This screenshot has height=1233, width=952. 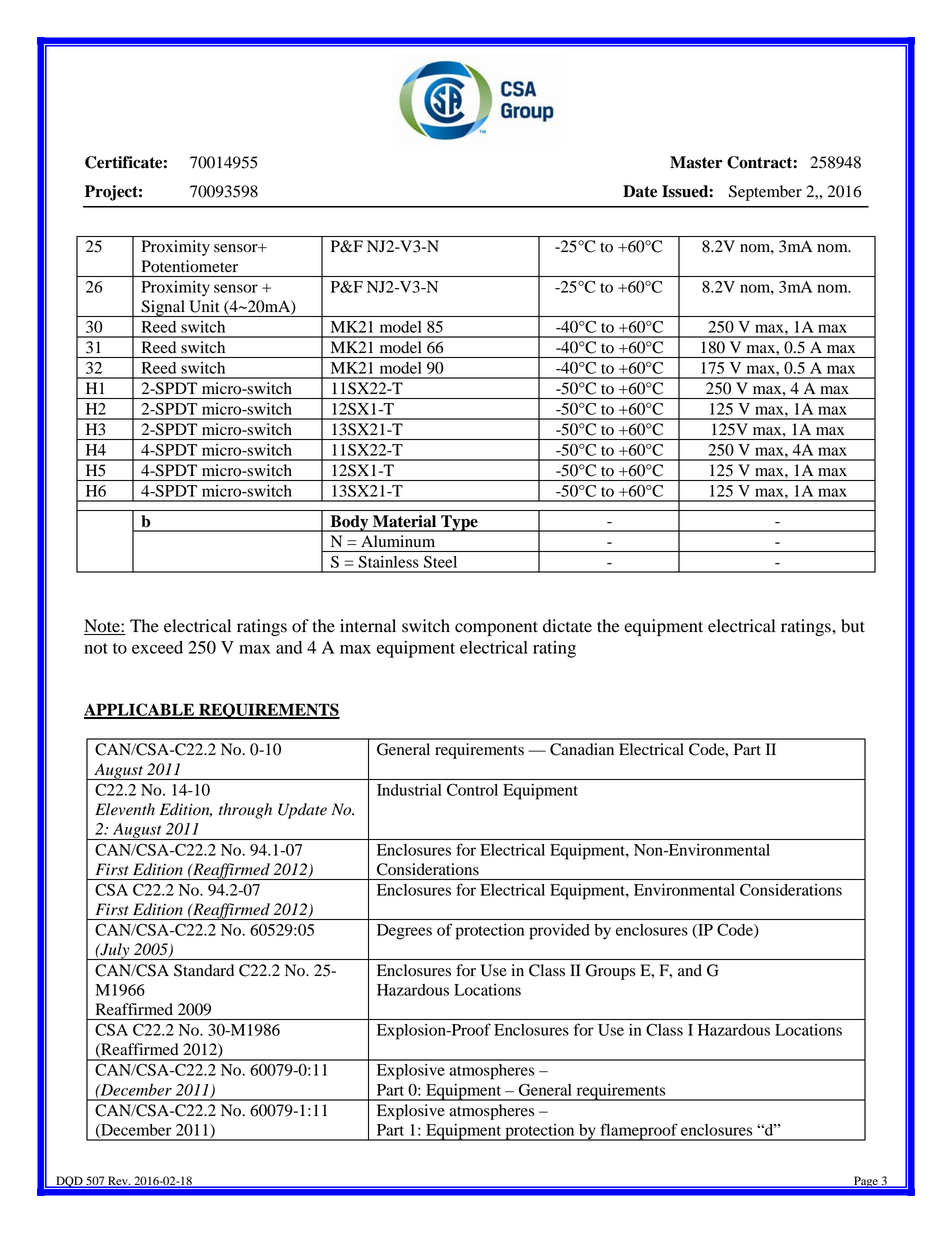 What do you see at coordinates (853, 626) in the screenshot?
I see `but` at bounding box center [853, 626].
